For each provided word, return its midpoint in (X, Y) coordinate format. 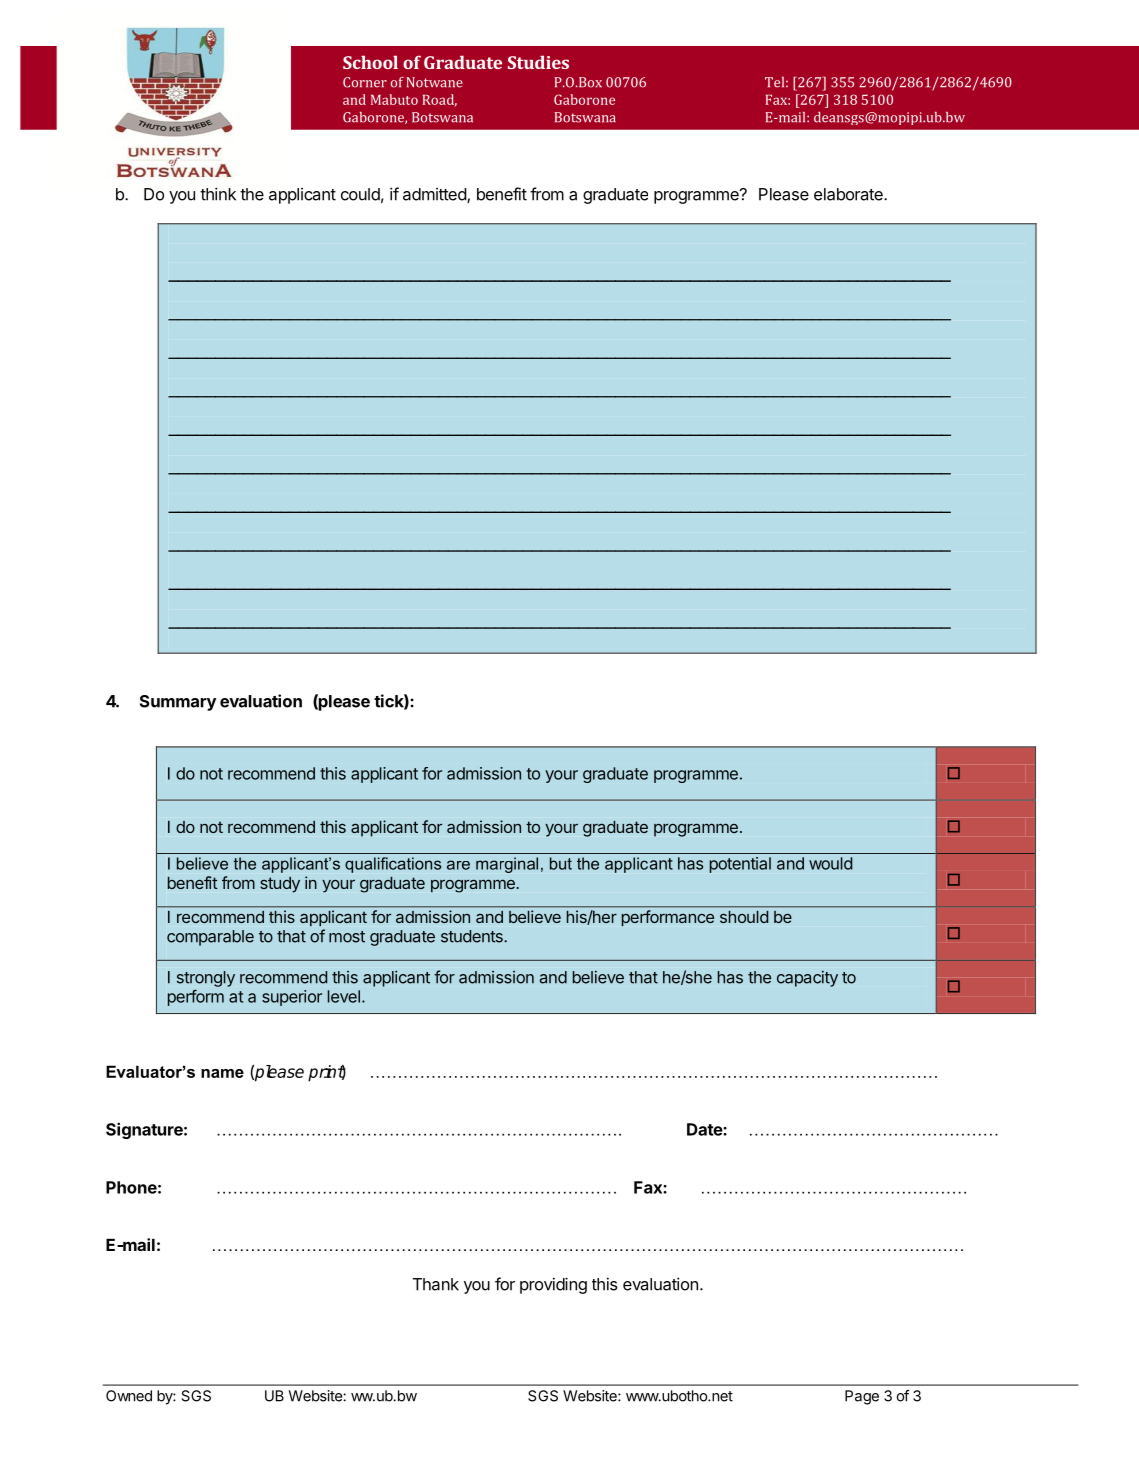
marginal (507, 865)
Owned (129, 1396)
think (218, 194)
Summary (178, 703)
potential (740, 865)
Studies (538, 62)
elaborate (849, 194)
